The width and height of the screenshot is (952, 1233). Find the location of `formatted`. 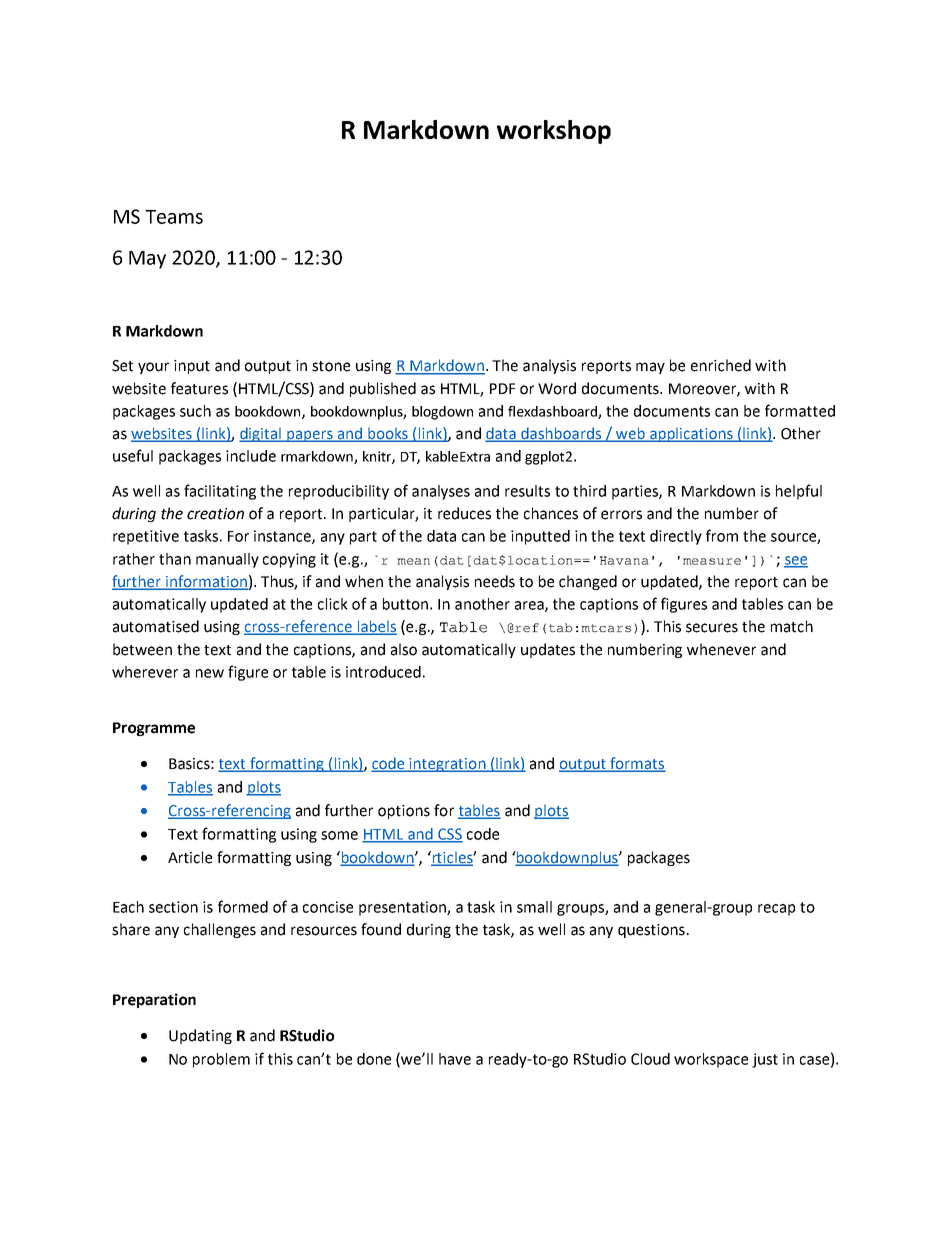

formatted is located at coordinates (800, 410).
